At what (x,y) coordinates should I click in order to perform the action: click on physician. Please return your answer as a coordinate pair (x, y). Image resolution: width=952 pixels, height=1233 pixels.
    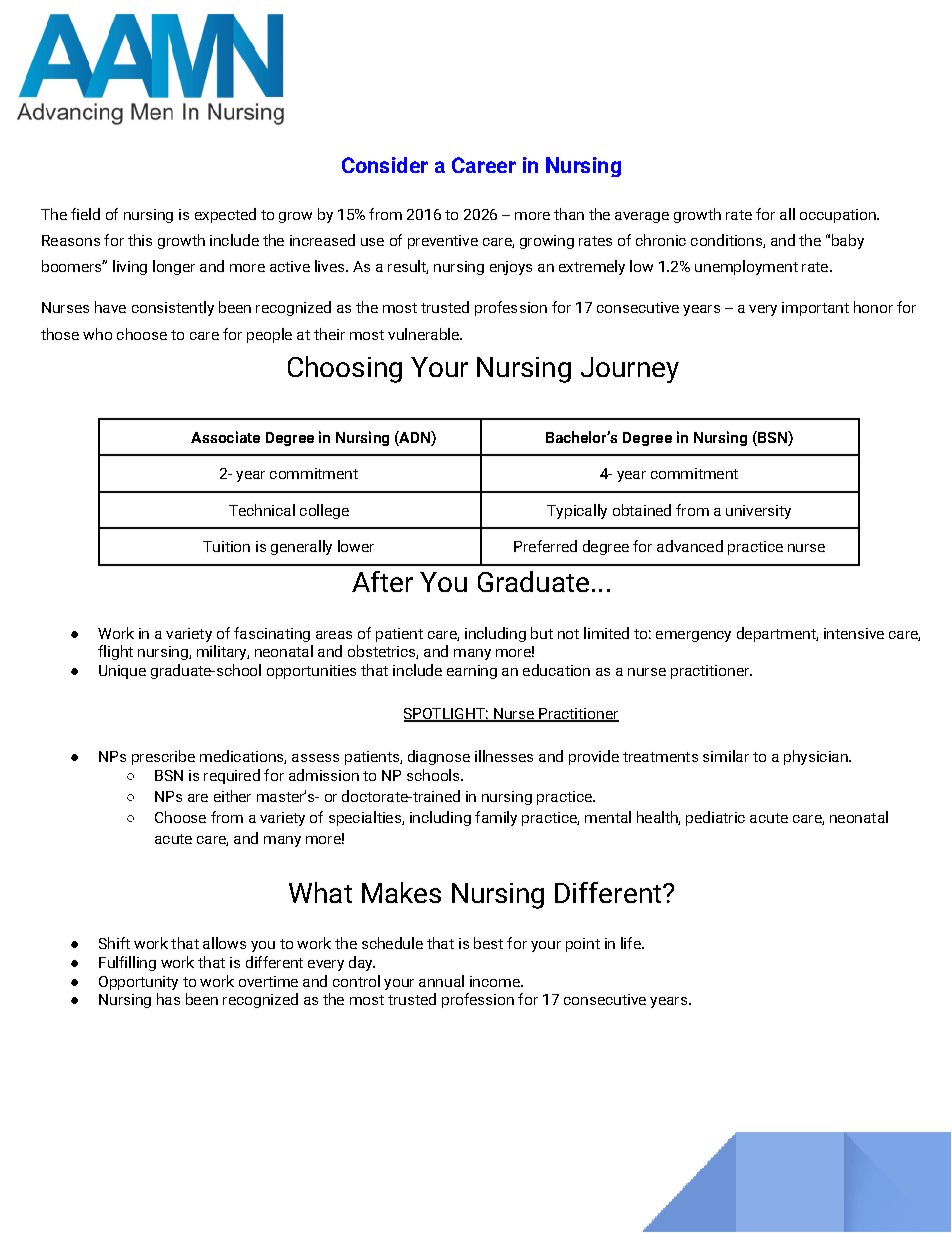
    Looking at the image, I should click on (817, 757).
